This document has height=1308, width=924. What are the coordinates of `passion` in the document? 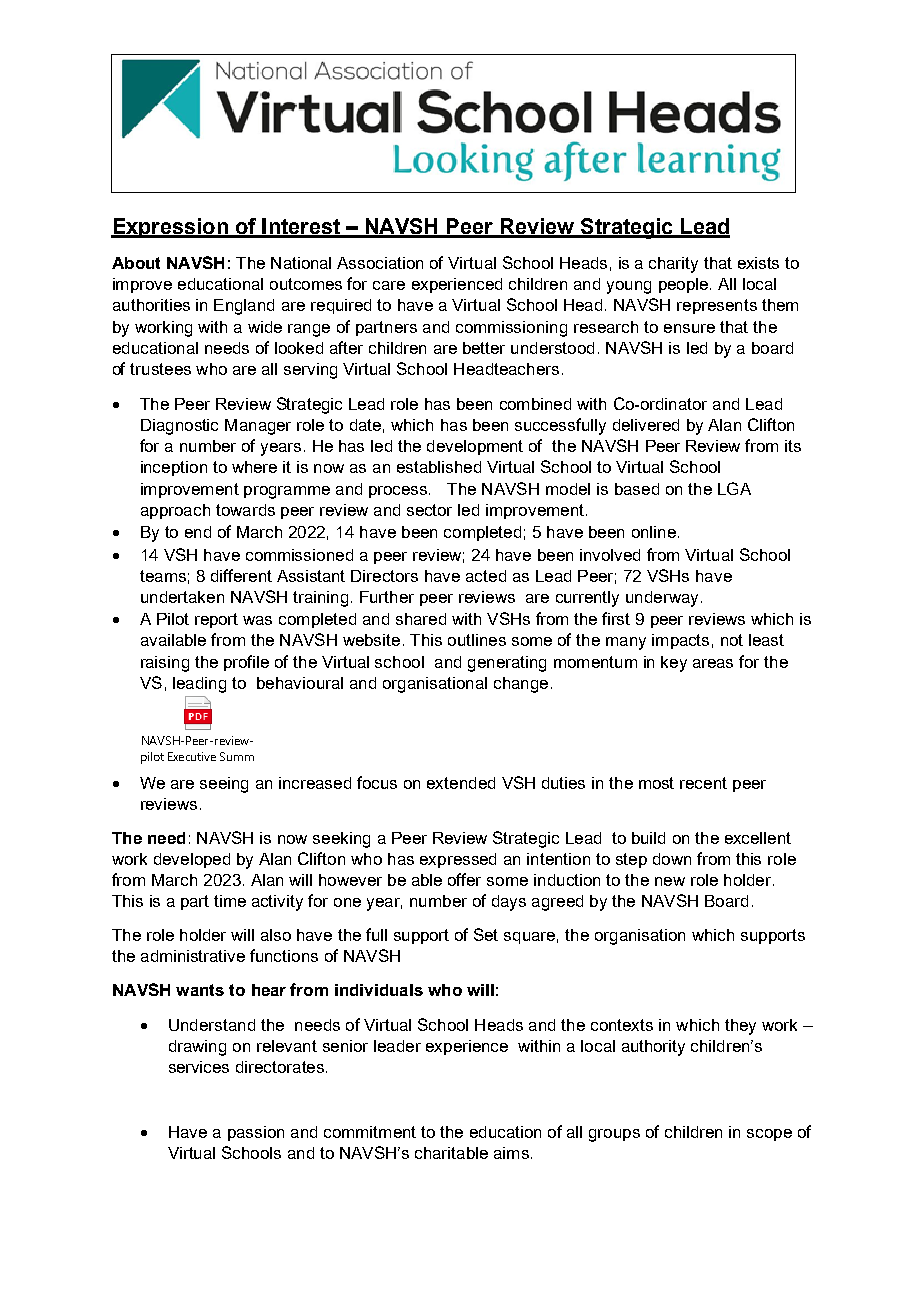 It's located at (256, 1133).
